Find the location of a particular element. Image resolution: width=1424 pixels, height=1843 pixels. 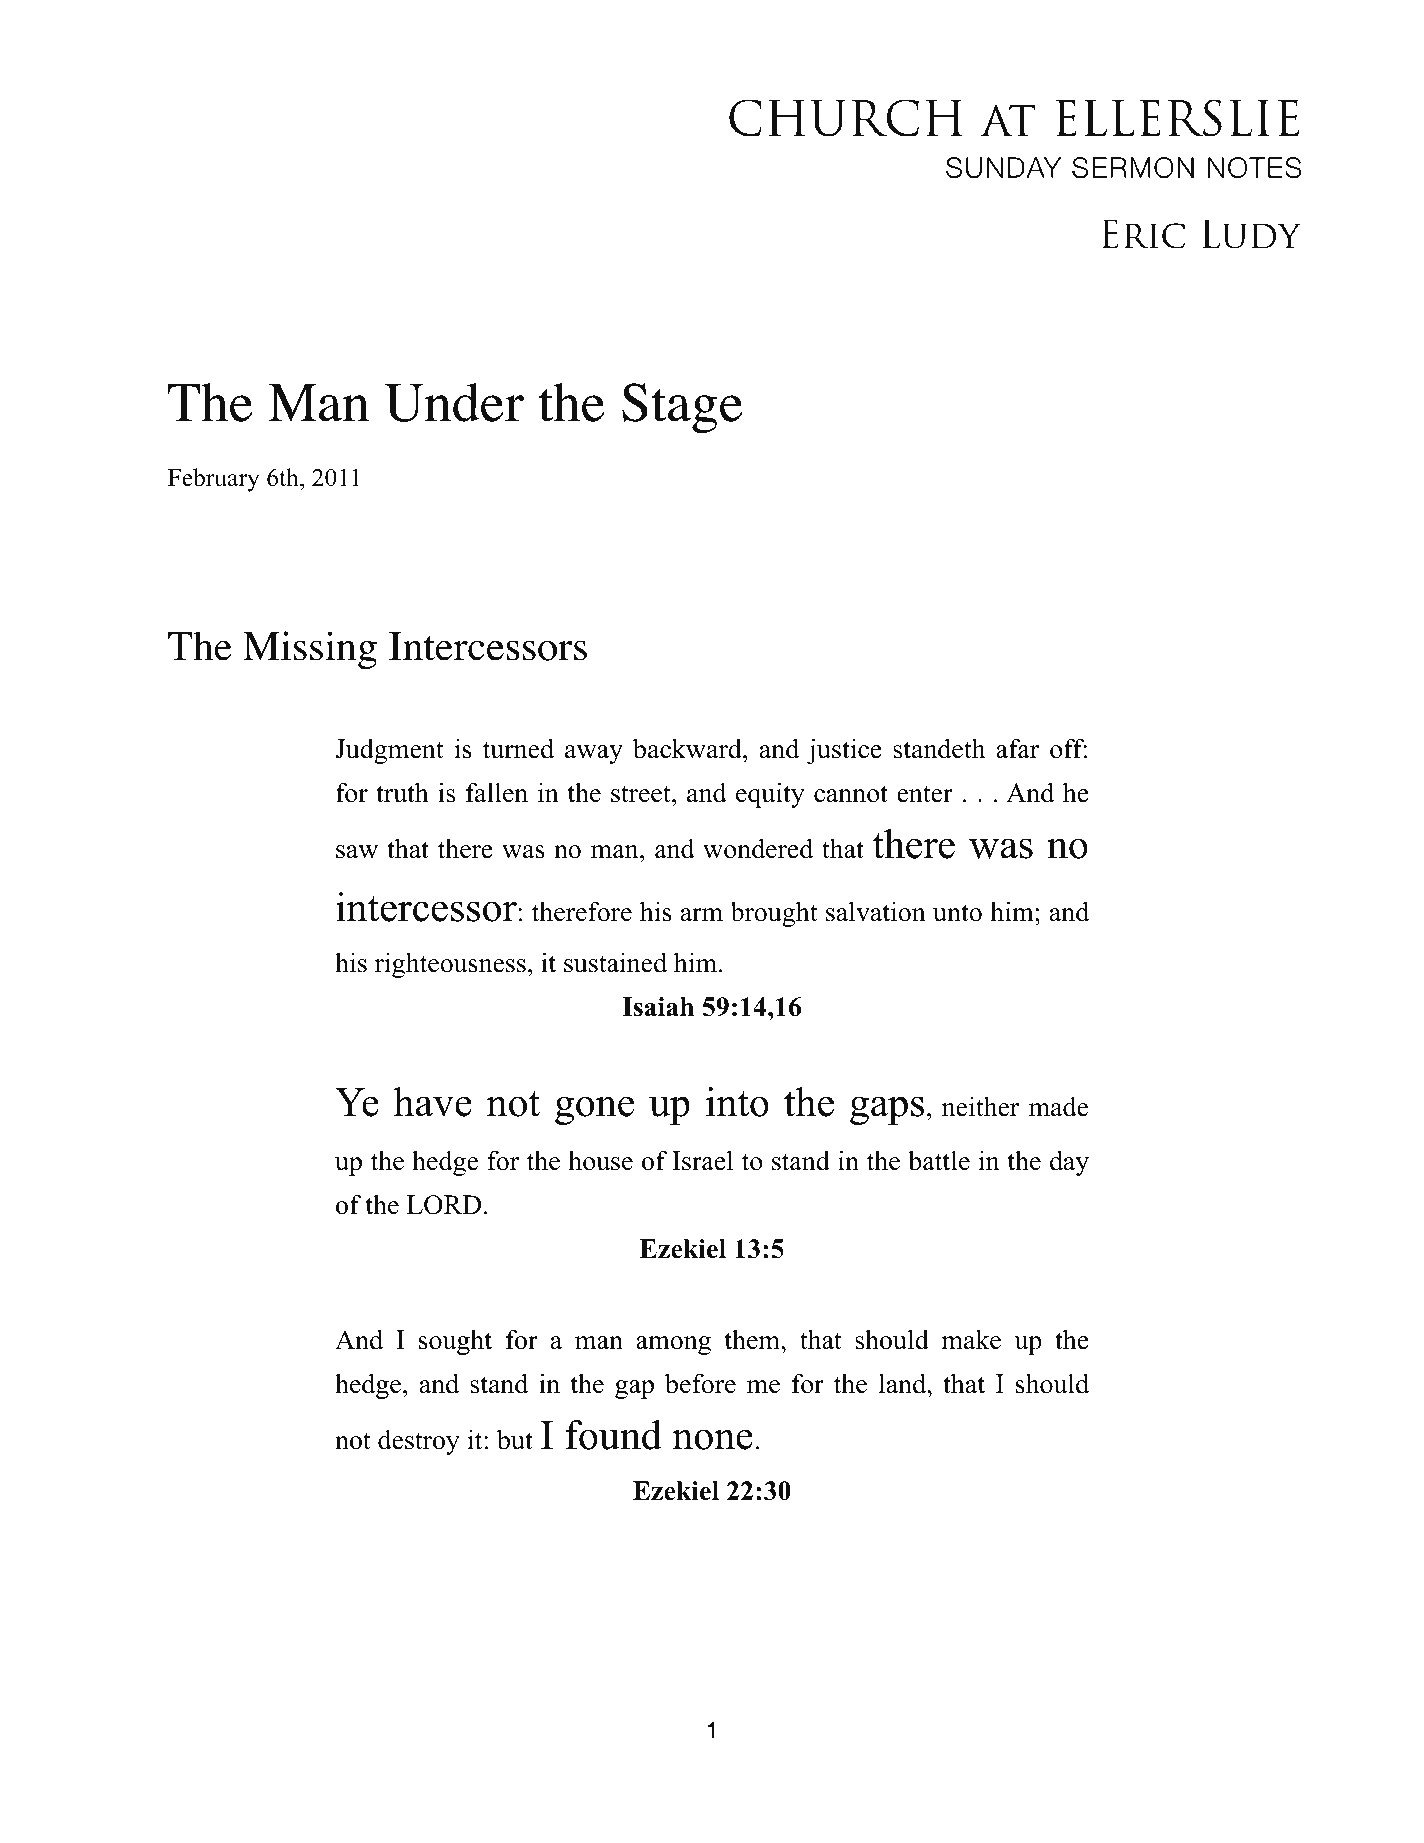

afar is located at coordinates (1017, 748).
